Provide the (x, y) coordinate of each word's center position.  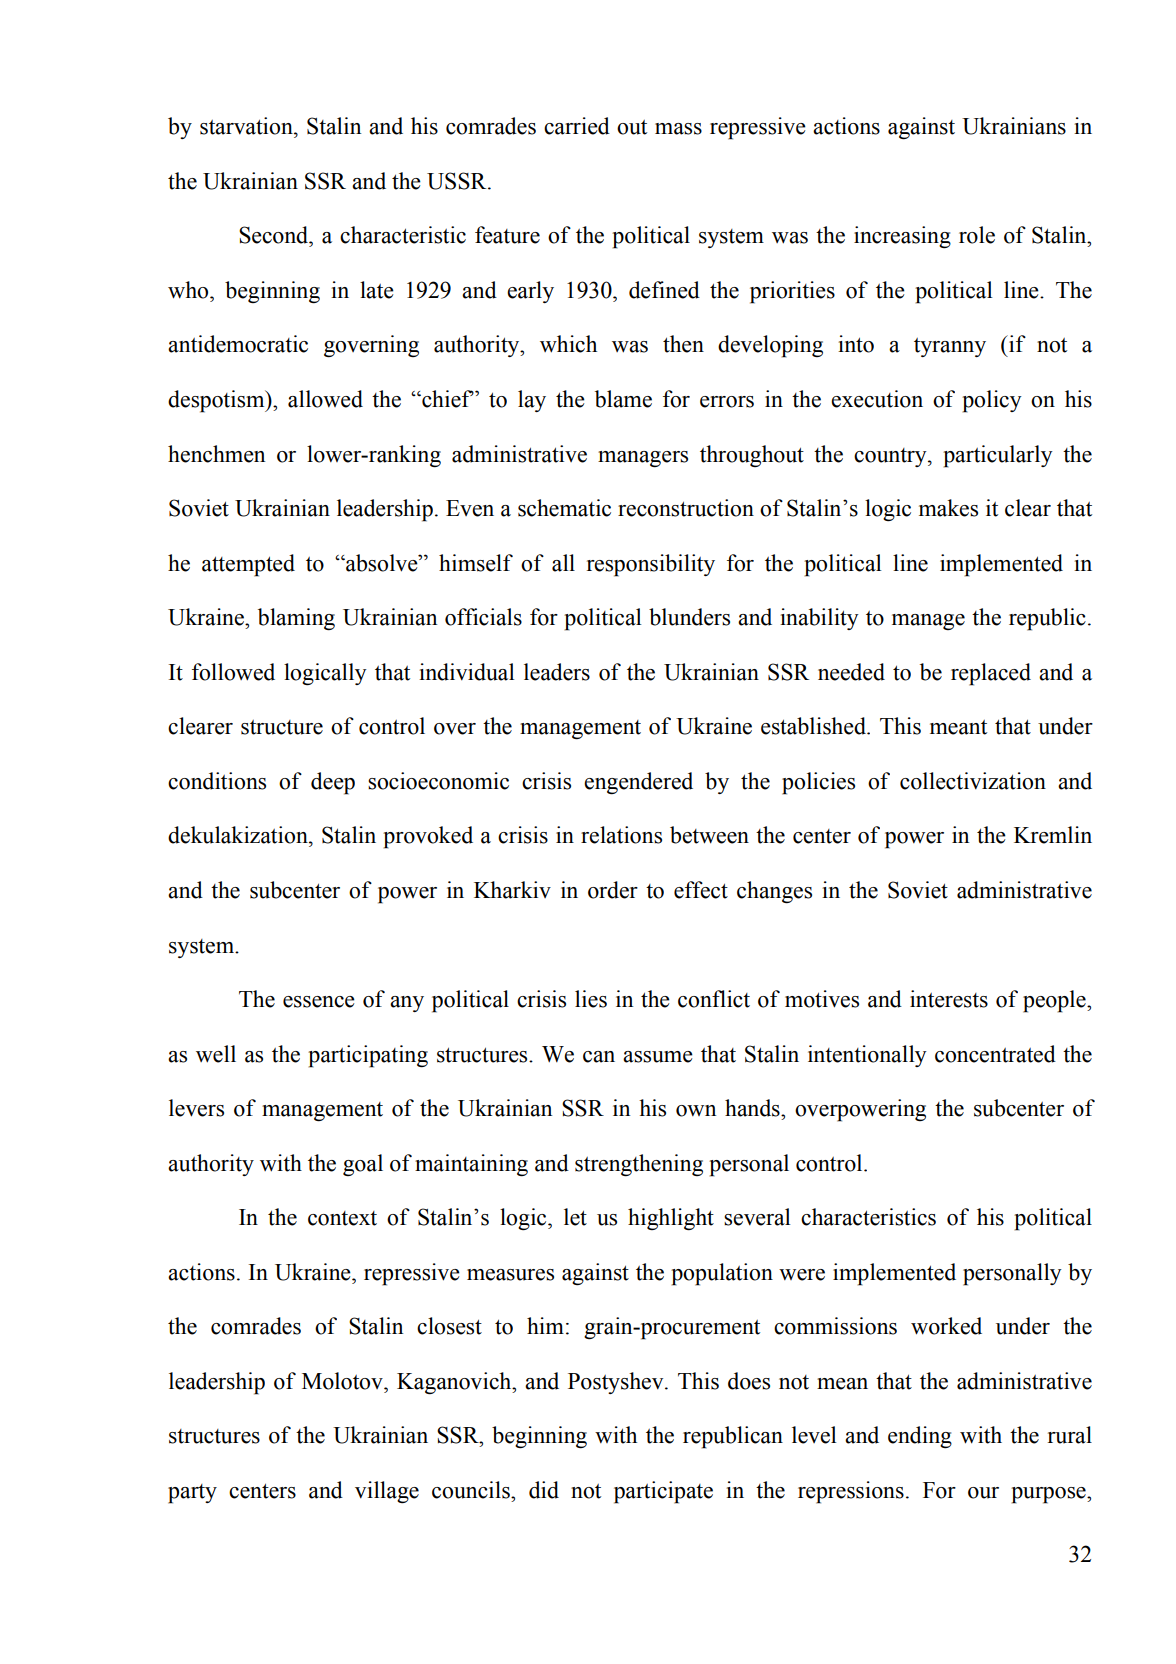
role (977, 235)
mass (678, 129)
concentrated (995, 1054)
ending (920, 1437)
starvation (247, 126)
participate (663, 1492)
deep (333, 783)
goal (363, 1165)
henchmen (216, 454)
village (387, 1492)
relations (621, 835)
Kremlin (1053, 835)
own (696, 1111)
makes (948, 508)
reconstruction (686, 508)
